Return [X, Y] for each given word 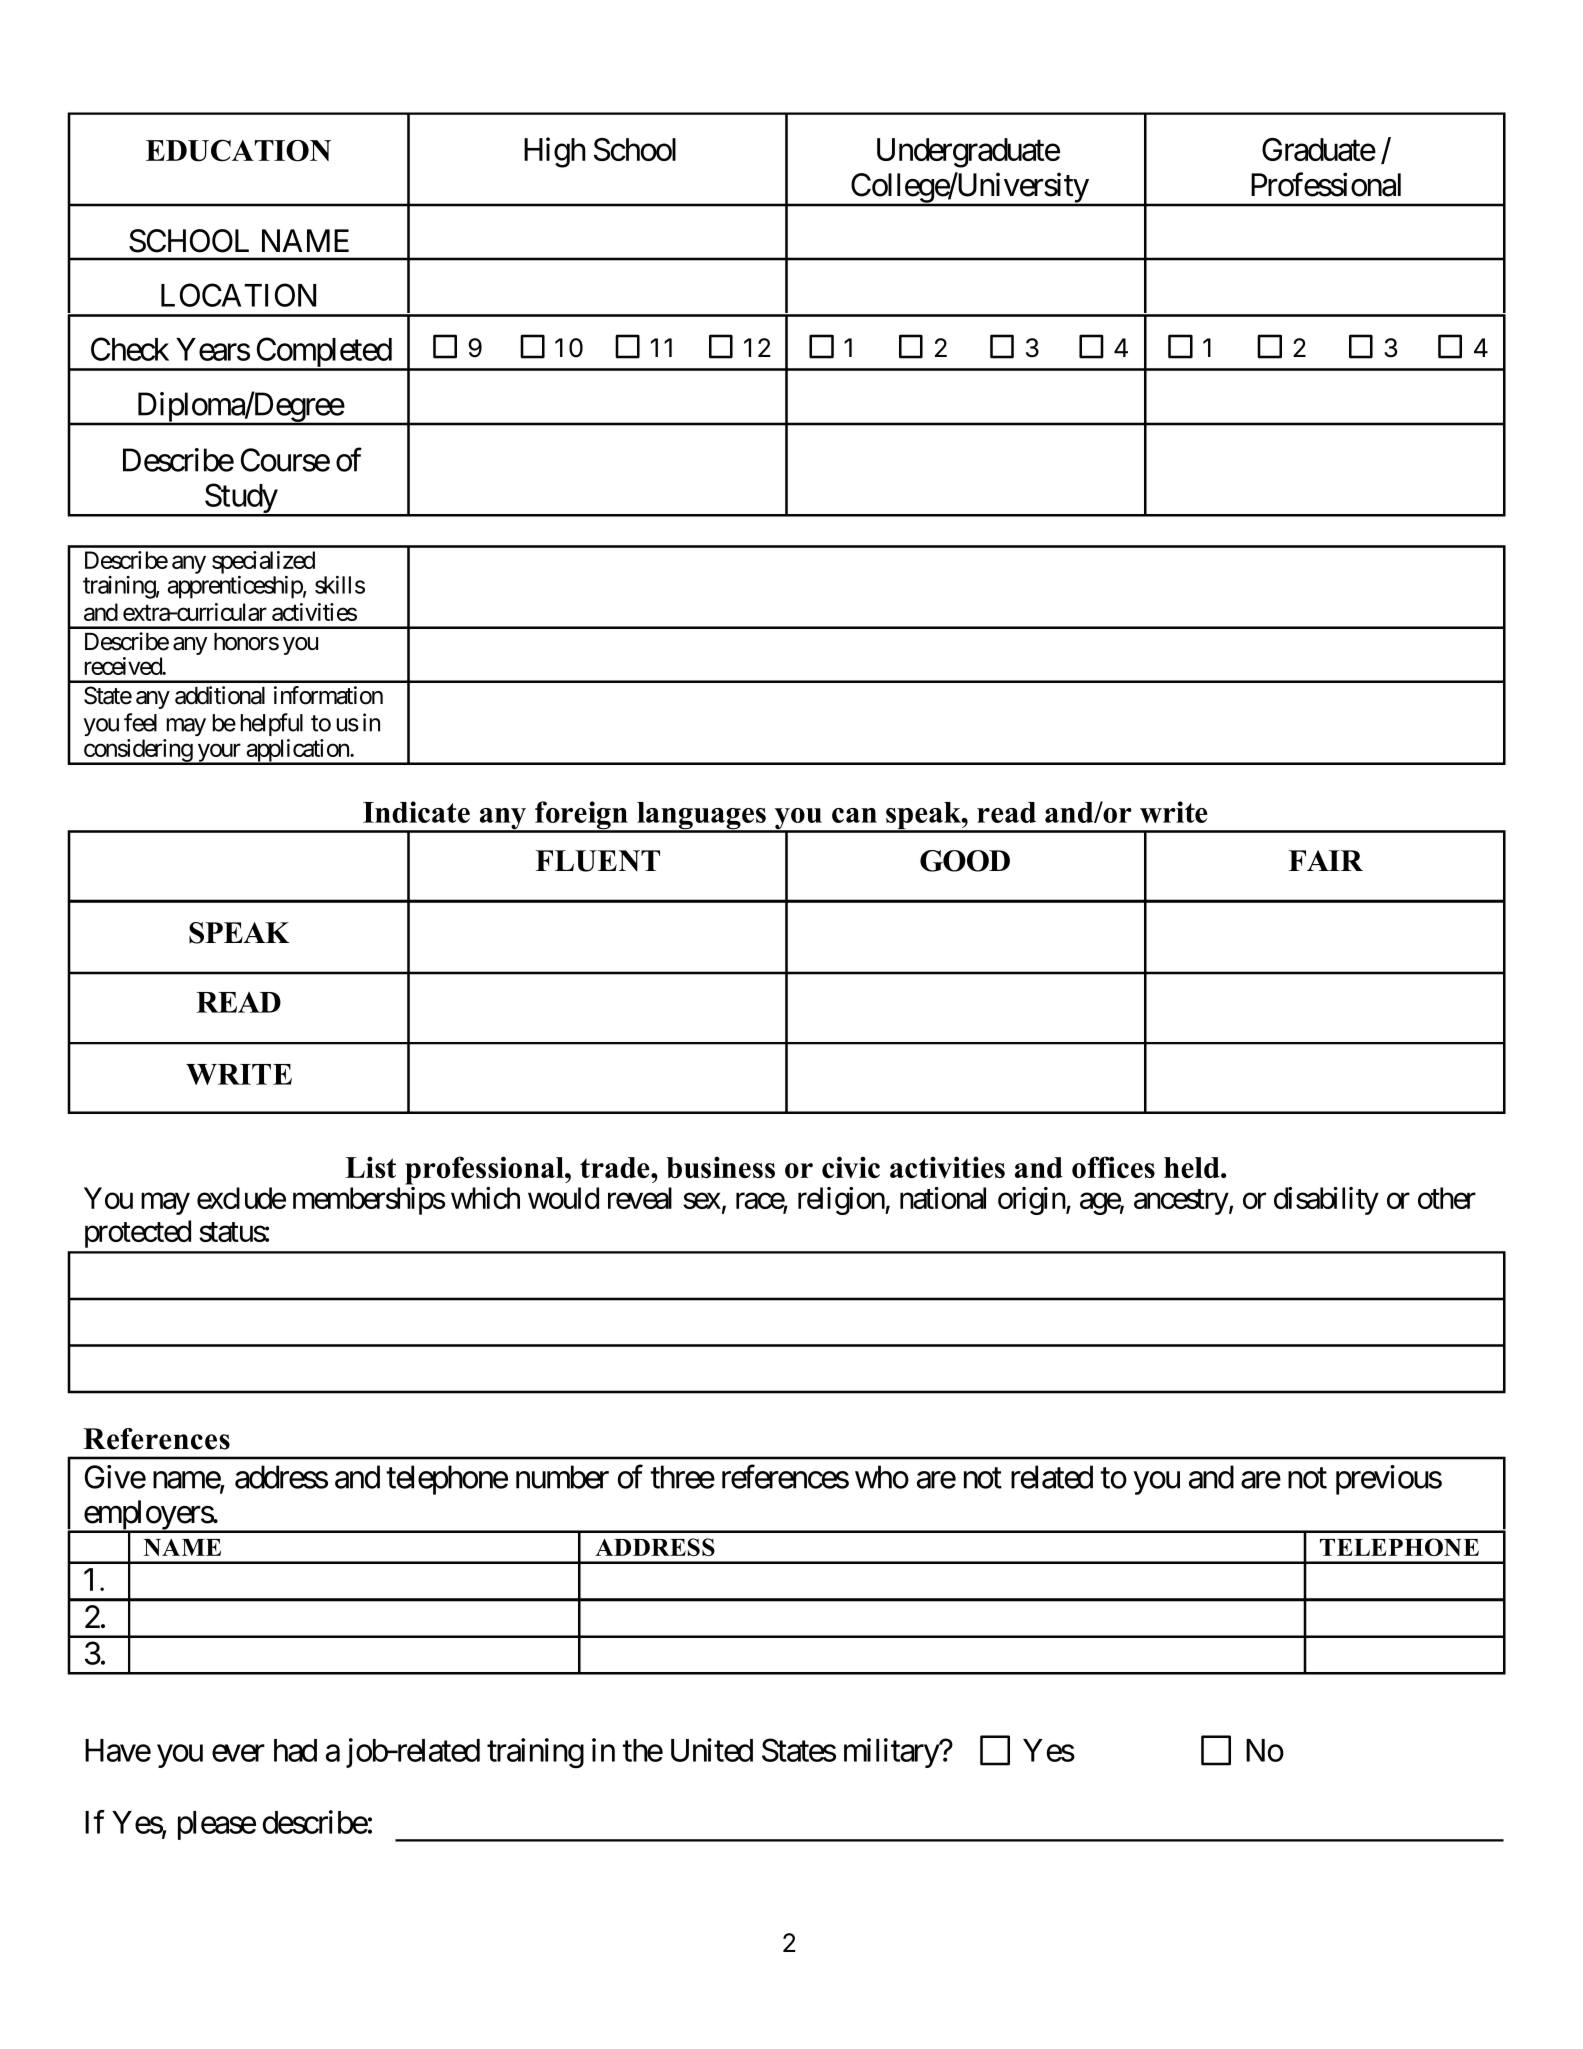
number [562, 1477]
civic [851, 1167]
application [297, 751]
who [882, 1477]
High [555, 152]
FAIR [1326, 860]
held [1193, 1167]
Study [240, 499]
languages [701, 817]
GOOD [965, 861]
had [295, 1750]
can [854, 815]
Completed [323, 353]
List [370, 1167]
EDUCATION [238, 150]
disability [1326, 1201]
